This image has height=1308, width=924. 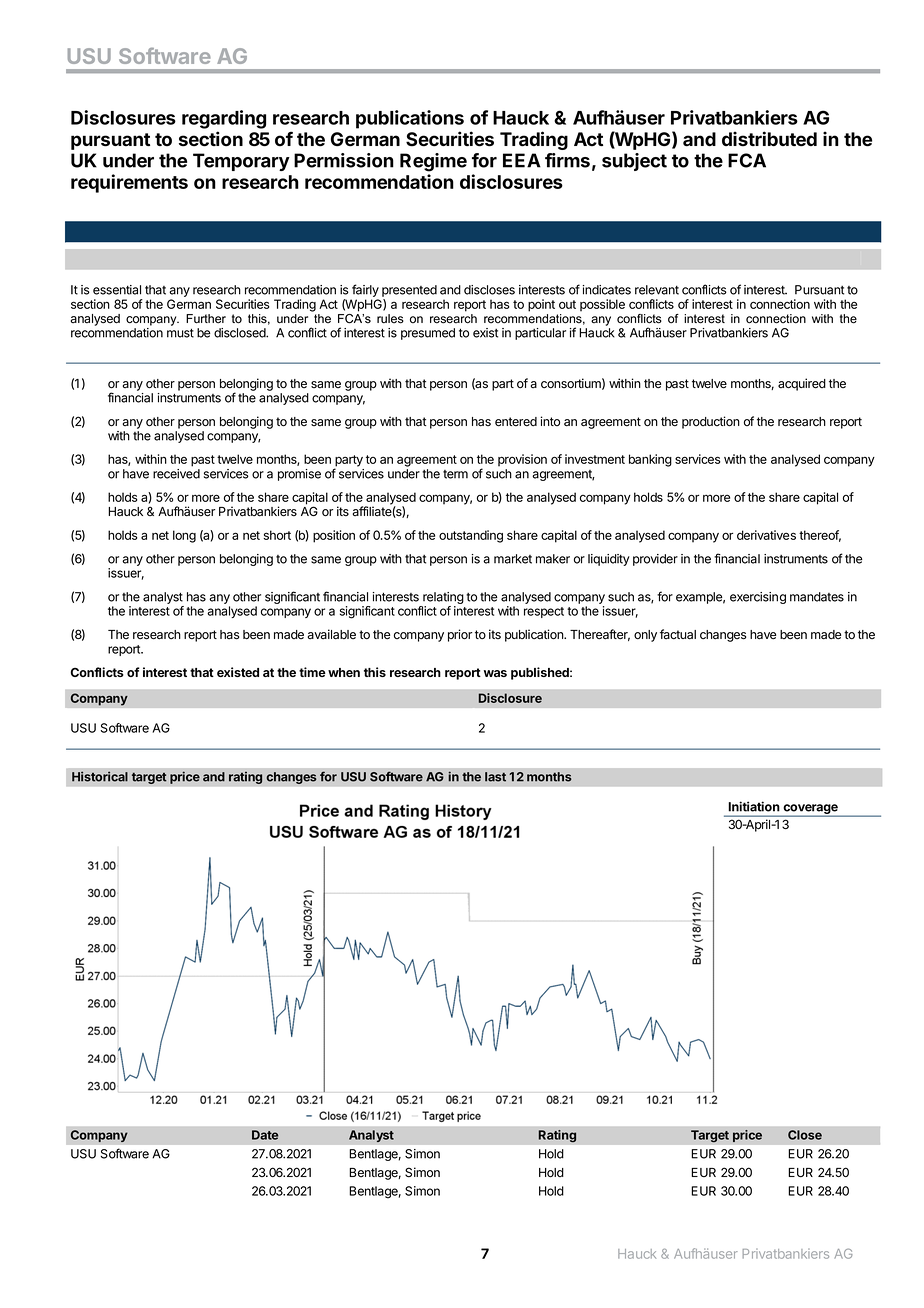 What do you see at coordinates (650, 460) in the image?
I see `banking` at bounding box center [650, 460].
